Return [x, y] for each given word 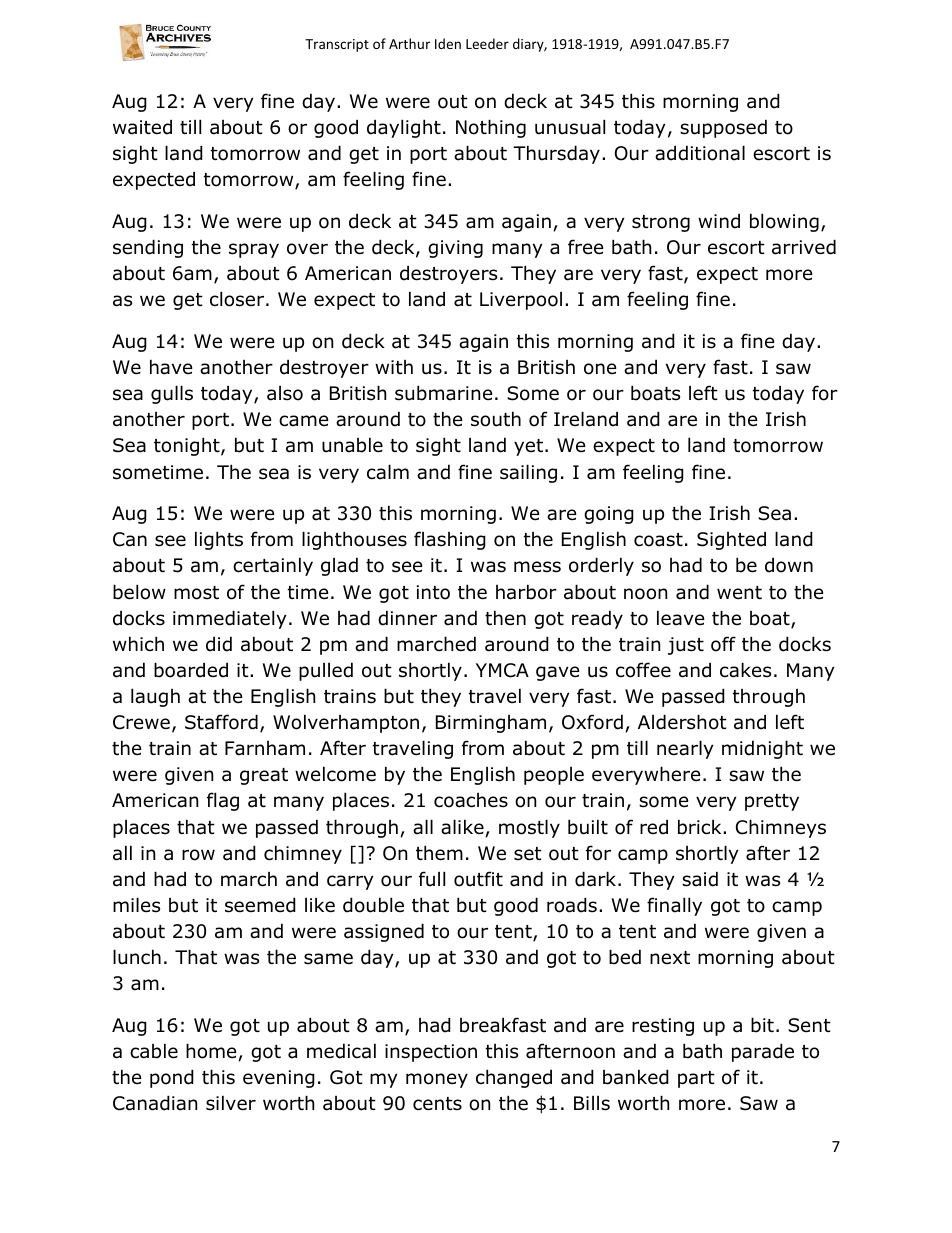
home [211, 1051]
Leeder [487, 43]
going [609, 515]
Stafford [221, 722]
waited [142, 127]
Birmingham [491, 724]
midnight [762, 749]
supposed [723, 128]
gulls [172, 394]
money [437, 1080]
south [496, 419]
